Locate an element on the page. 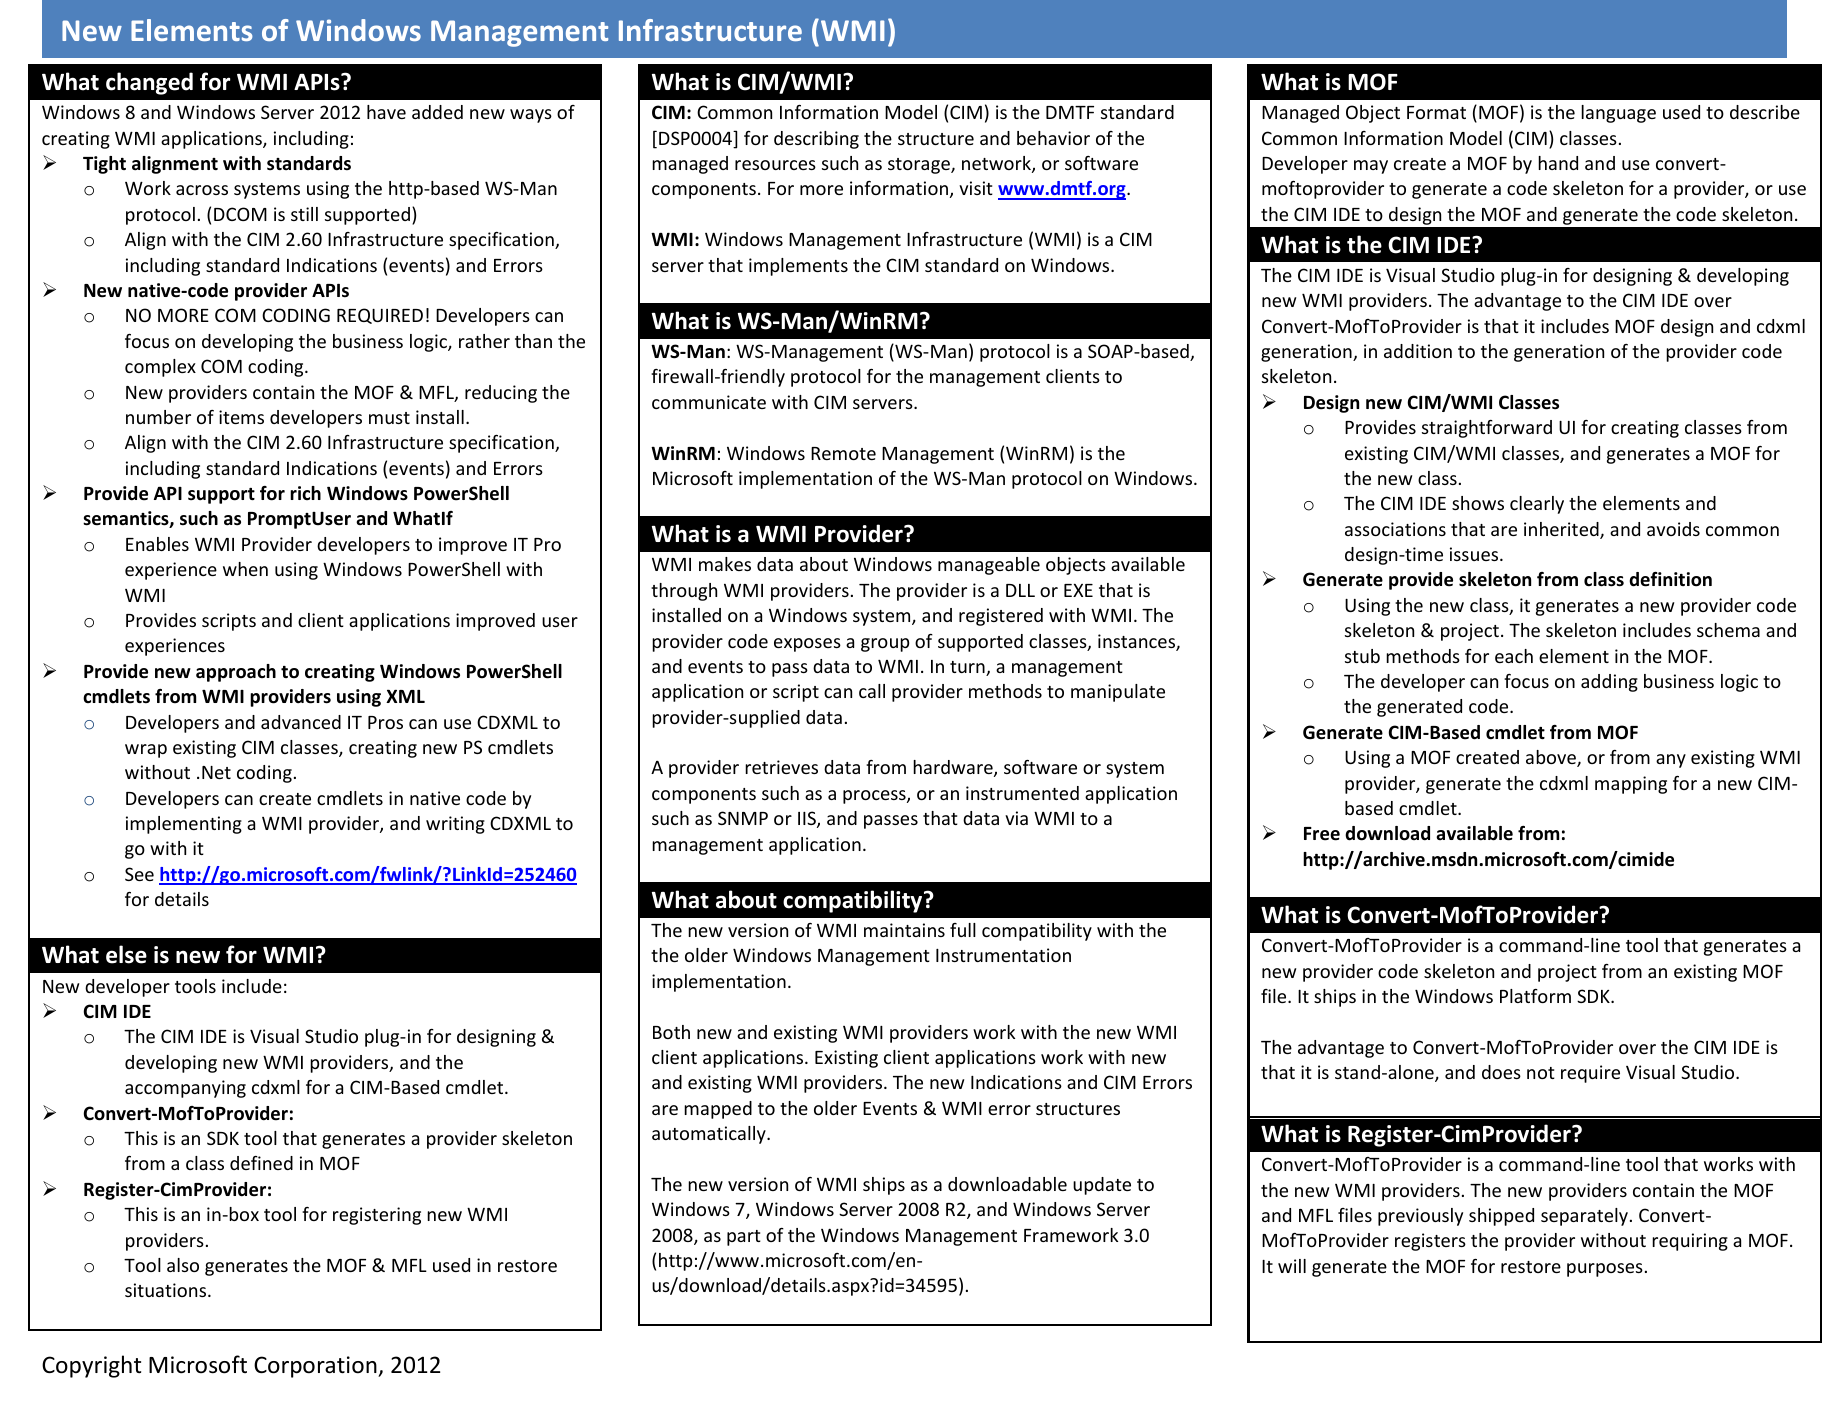  Corporation is located at coordinates (316, 1367).
